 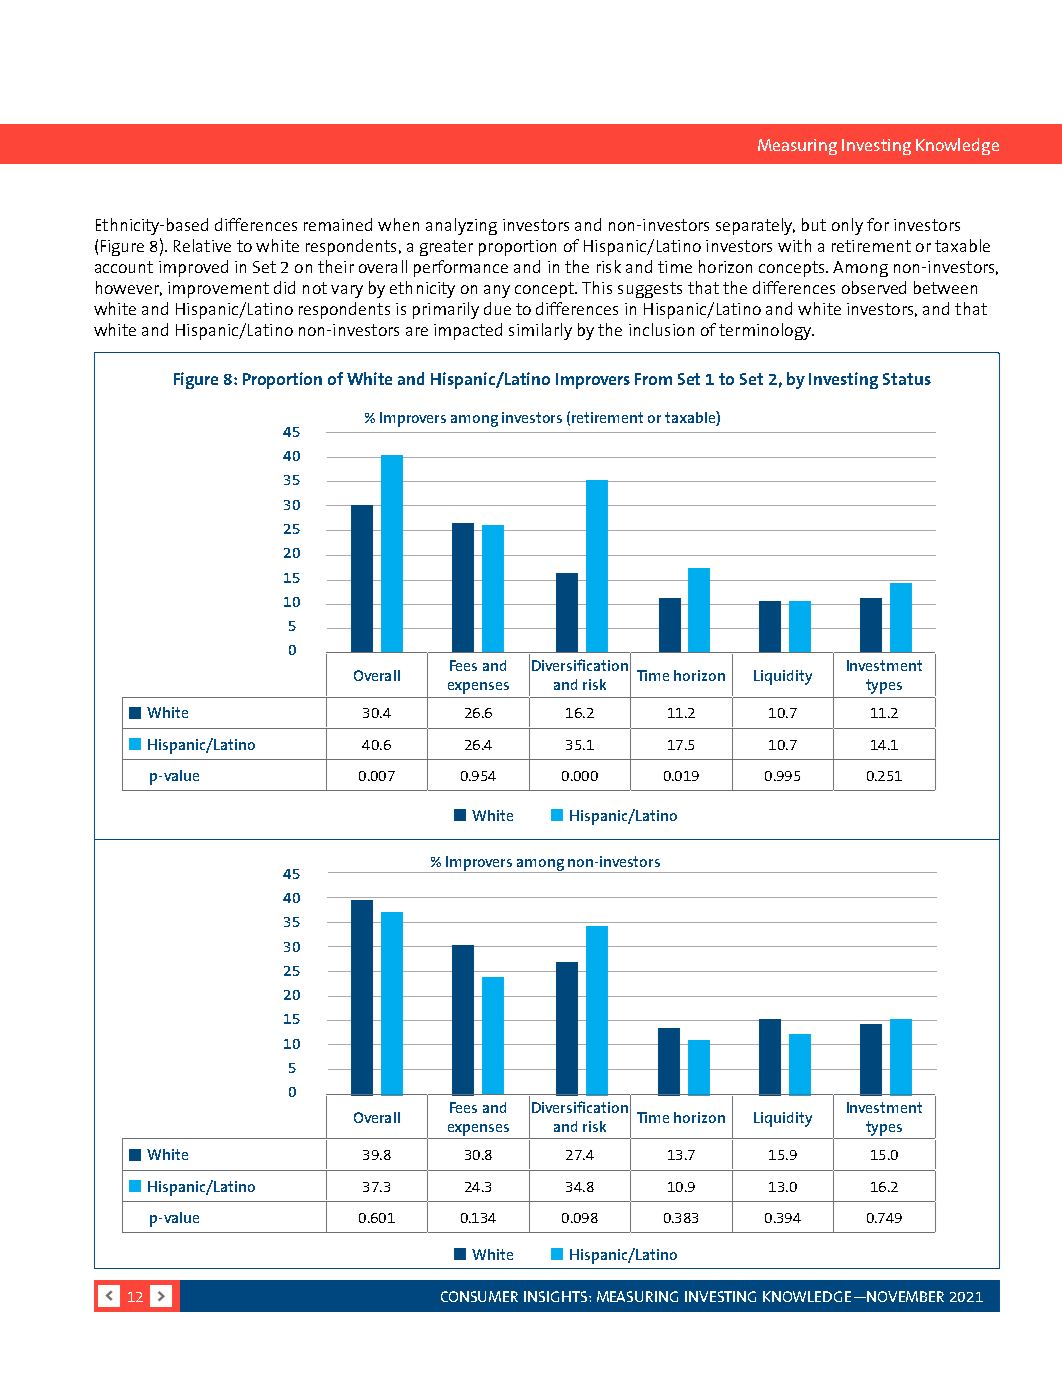 What do you see at coordinates (847, 226) in the screenshot?
I see `only` at bounding box center [847, 226].
